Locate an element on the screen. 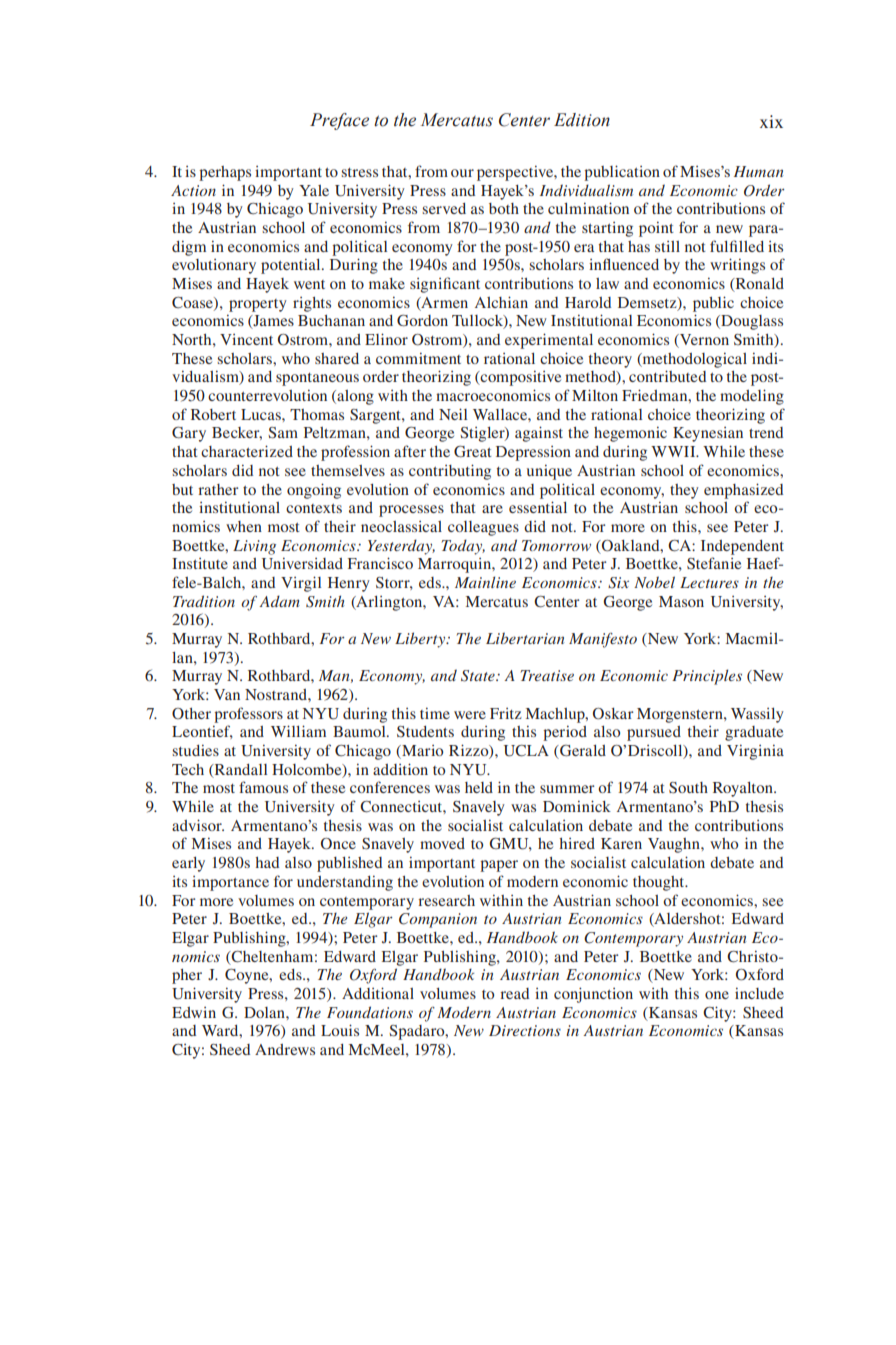 Image resolution: width=896 pixels, height=1345 pixels. one is located at coordinates (717, 995).
